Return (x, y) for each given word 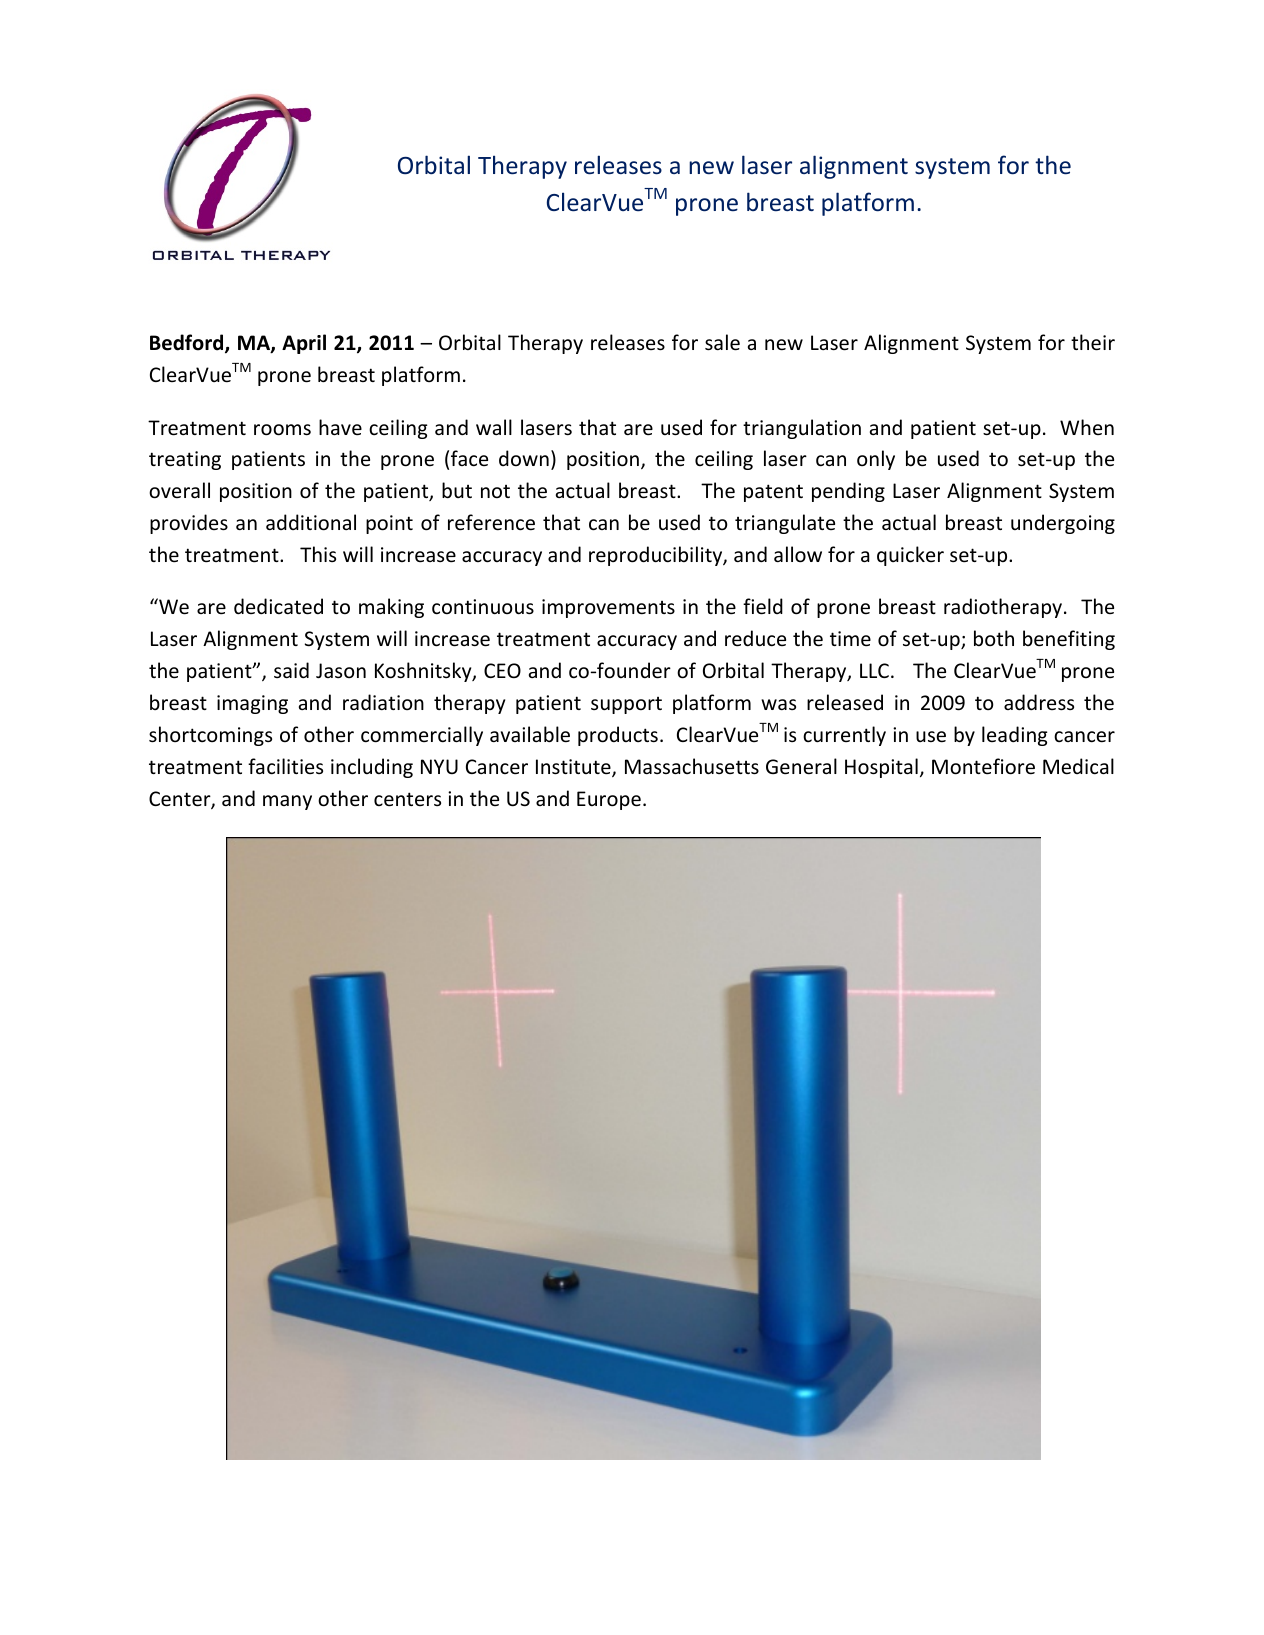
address (1039, 702)
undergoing (1063, 524)
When (1087, 427)
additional (311, 522)
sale (722, 342)
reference (491, 522)
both (994, 638)
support (626, 705)
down (524, 458)
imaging (252, 704)
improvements (608, 608)
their (1093, 342)
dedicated (278, 606)
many (287, 802)
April (304, 344)
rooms (282, 430)
